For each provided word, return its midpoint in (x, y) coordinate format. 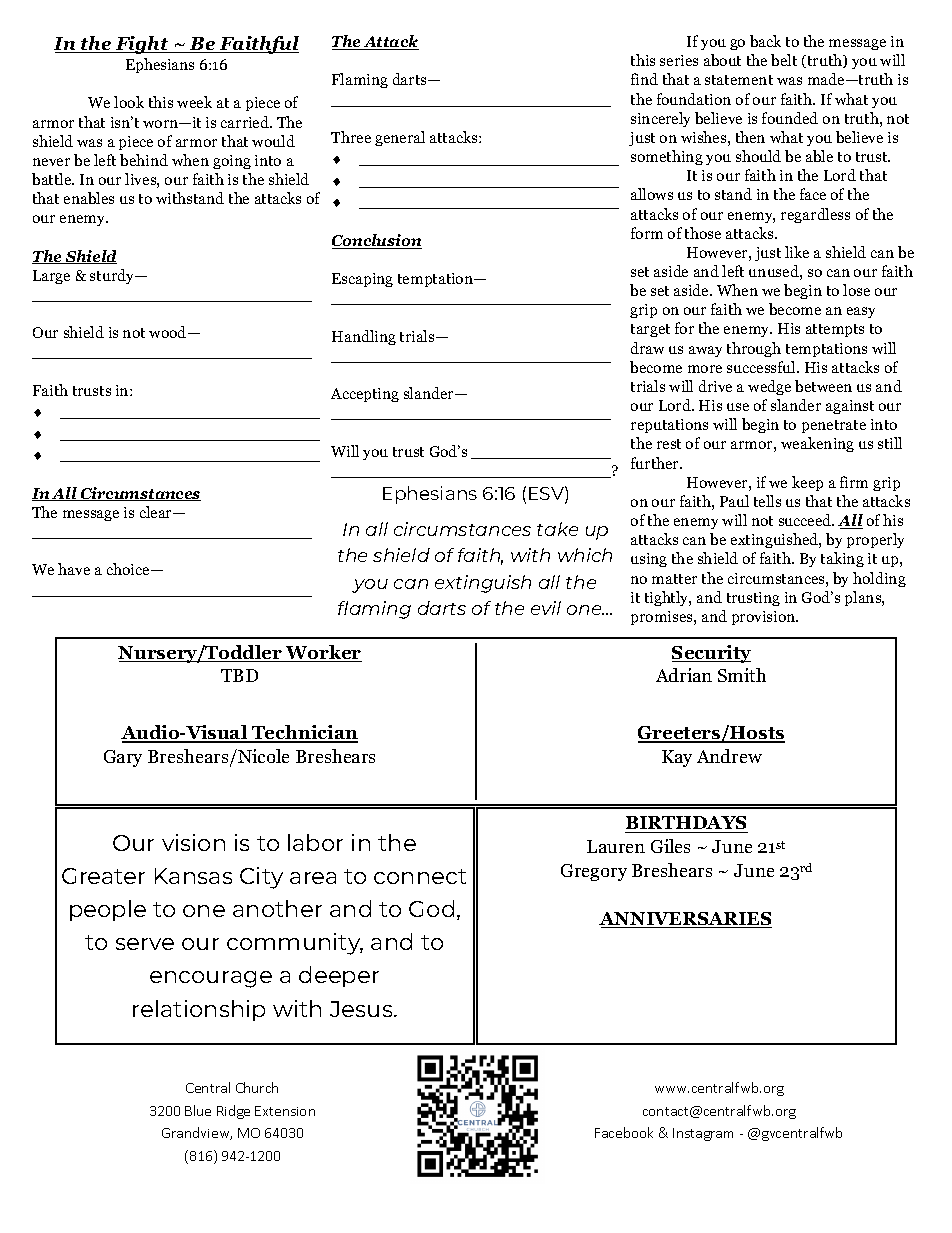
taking (842, 559)
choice (129, 569)
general (400, 138)
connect (420, 876)
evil (546, 608)
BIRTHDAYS (686, 824)
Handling (364, 337)
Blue (198, 1110)
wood (169, 332)
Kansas (193, 876)
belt (784, 60)
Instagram (703, 1134)
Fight (142, 45)
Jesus (362, 1009)
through (754, 349)
